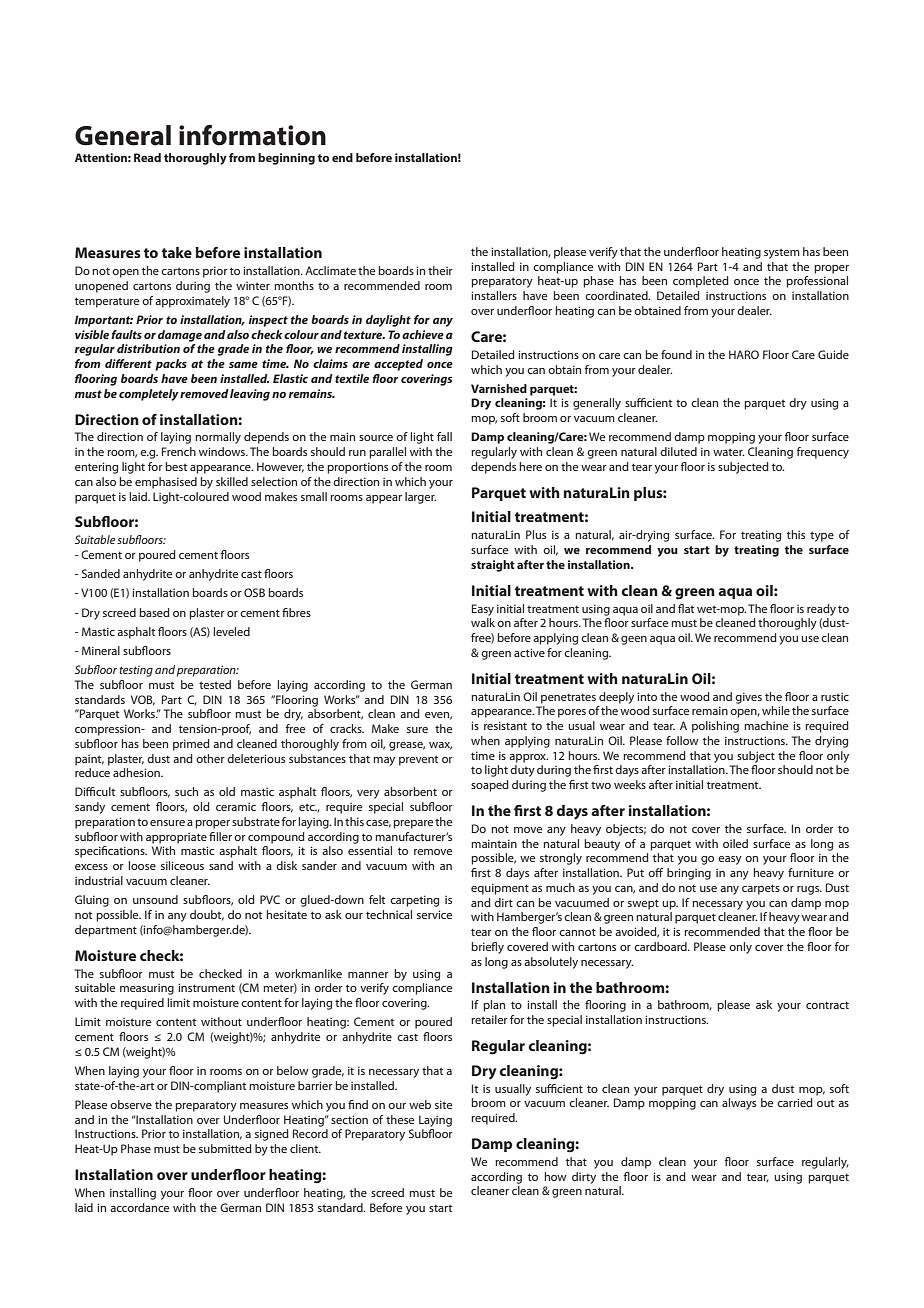 The width and height of the image is (924, 1308). What do you see at coordinates (744, 354) in the image?
I see `HARO` at bounding box center [744, 354].
